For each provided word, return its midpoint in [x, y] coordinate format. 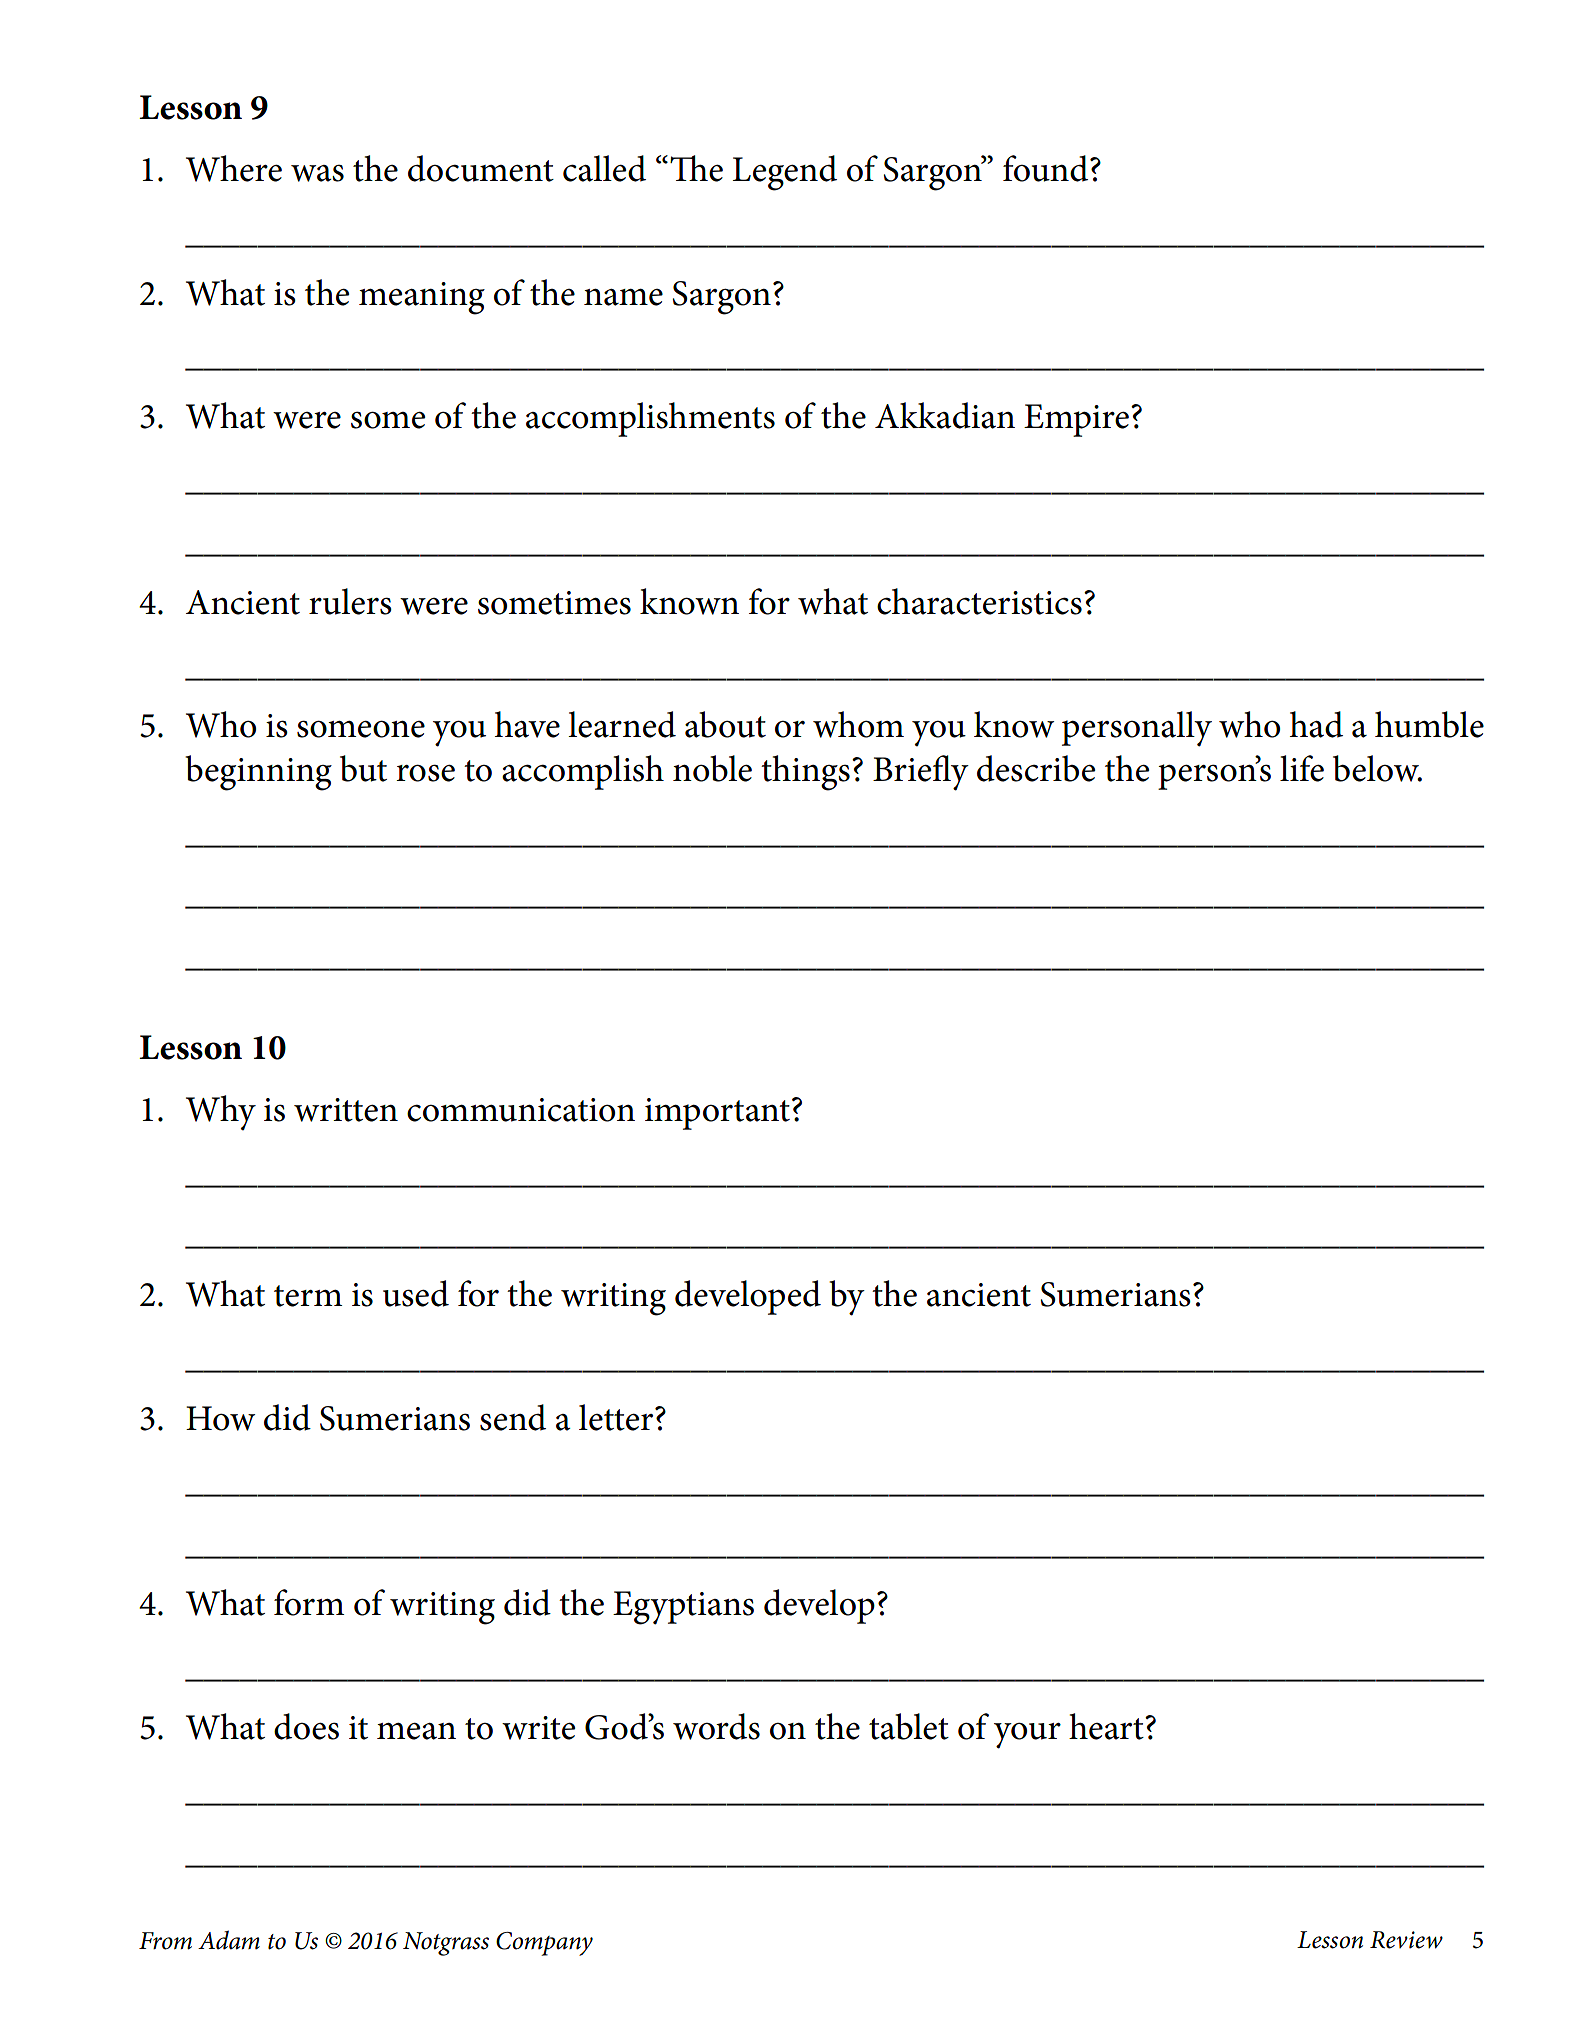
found [1047, 168]
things [805, 773]
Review [1406, 1940]
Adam [229, 1940]
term [308, 1296]
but [363, 768]
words [716, 1726]
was [317, 173]
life [1302, 768]
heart [1107, 1726]
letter [617, 1417]
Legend [785, 173]
